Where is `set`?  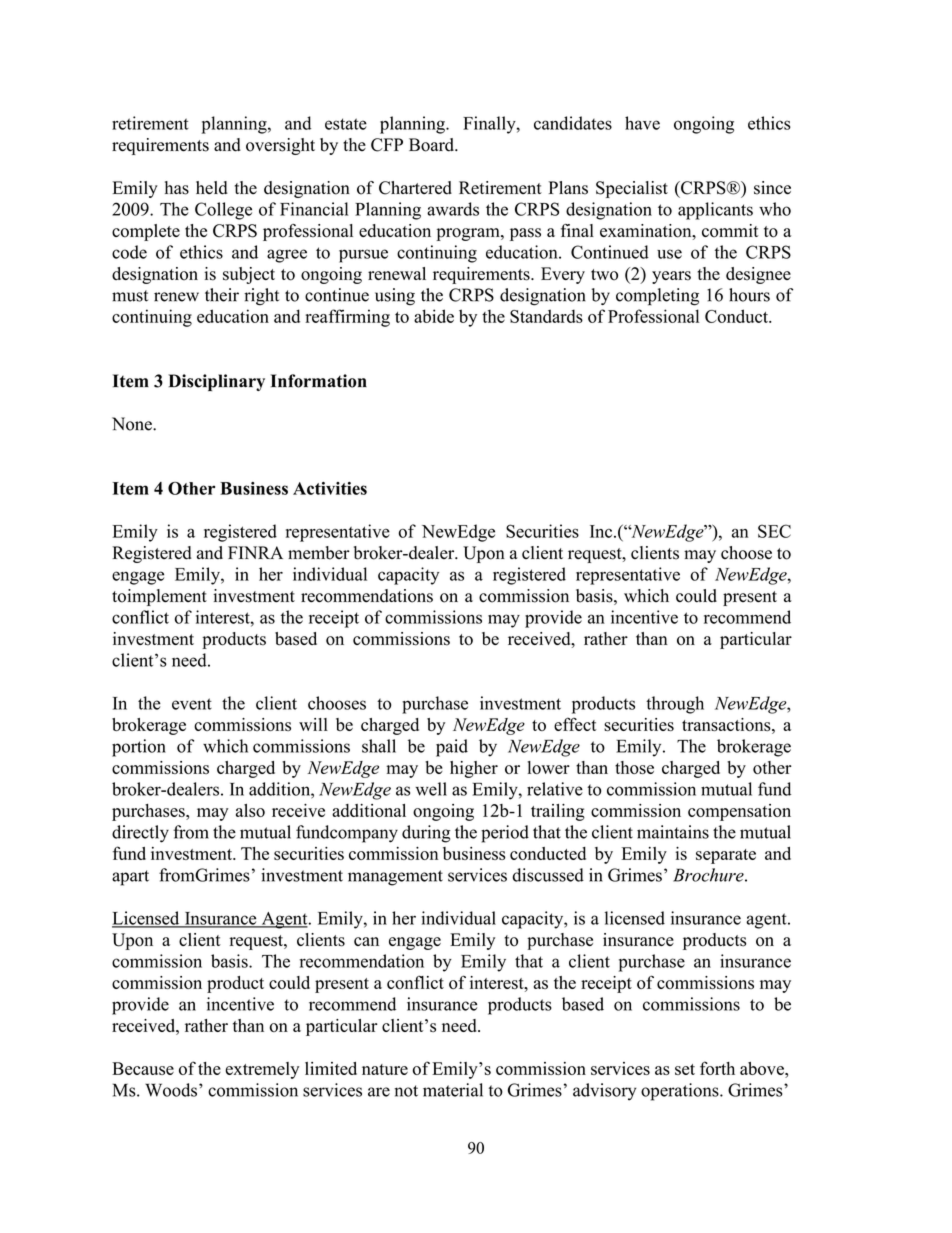 set is located at coordinates (685, 1069).
